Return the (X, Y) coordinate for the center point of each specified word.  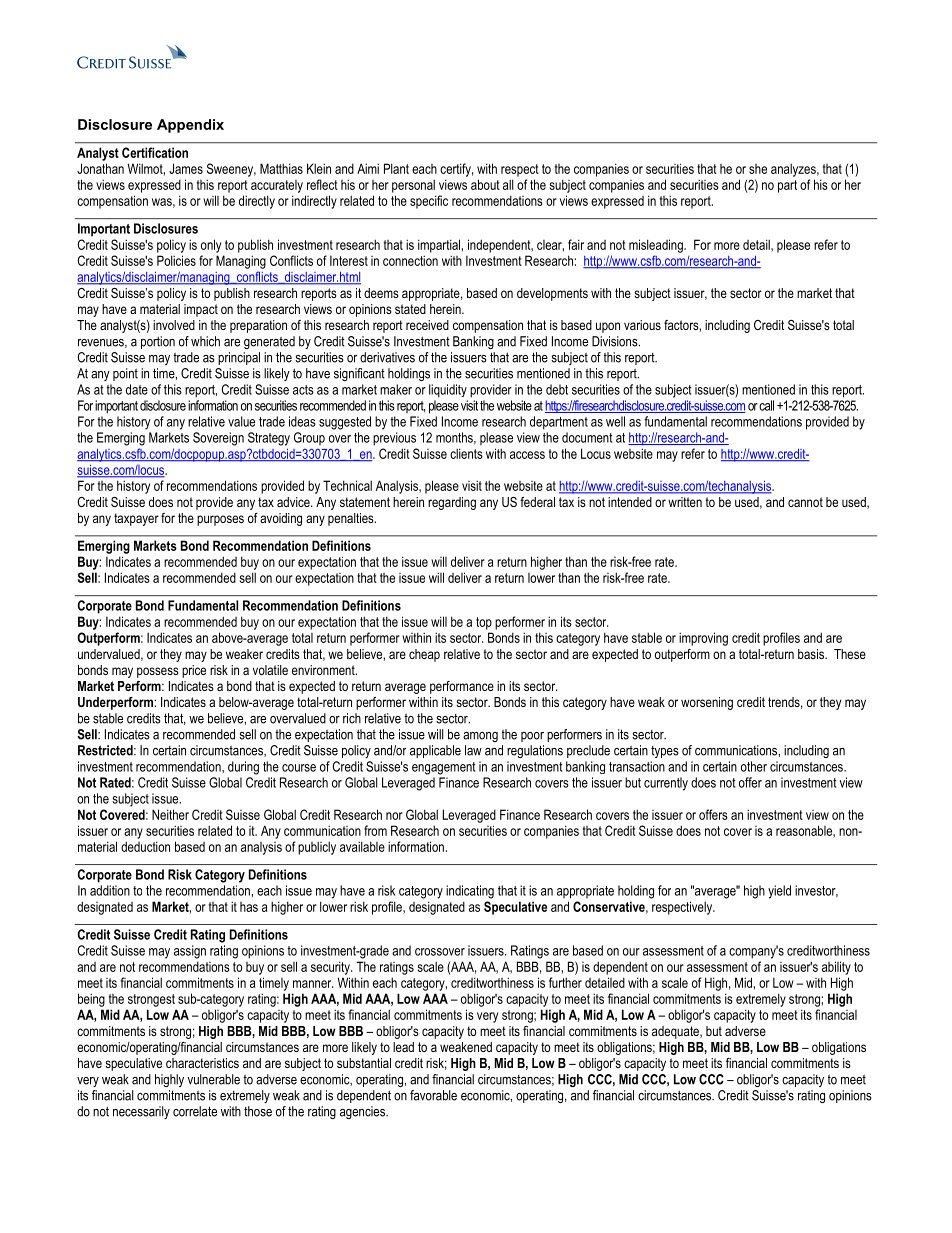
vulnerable (213, 1079)
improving (703, 639)
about (485, 184)
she (758, 169)
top (484, 623)
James (186, 168)
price (194, 671)
